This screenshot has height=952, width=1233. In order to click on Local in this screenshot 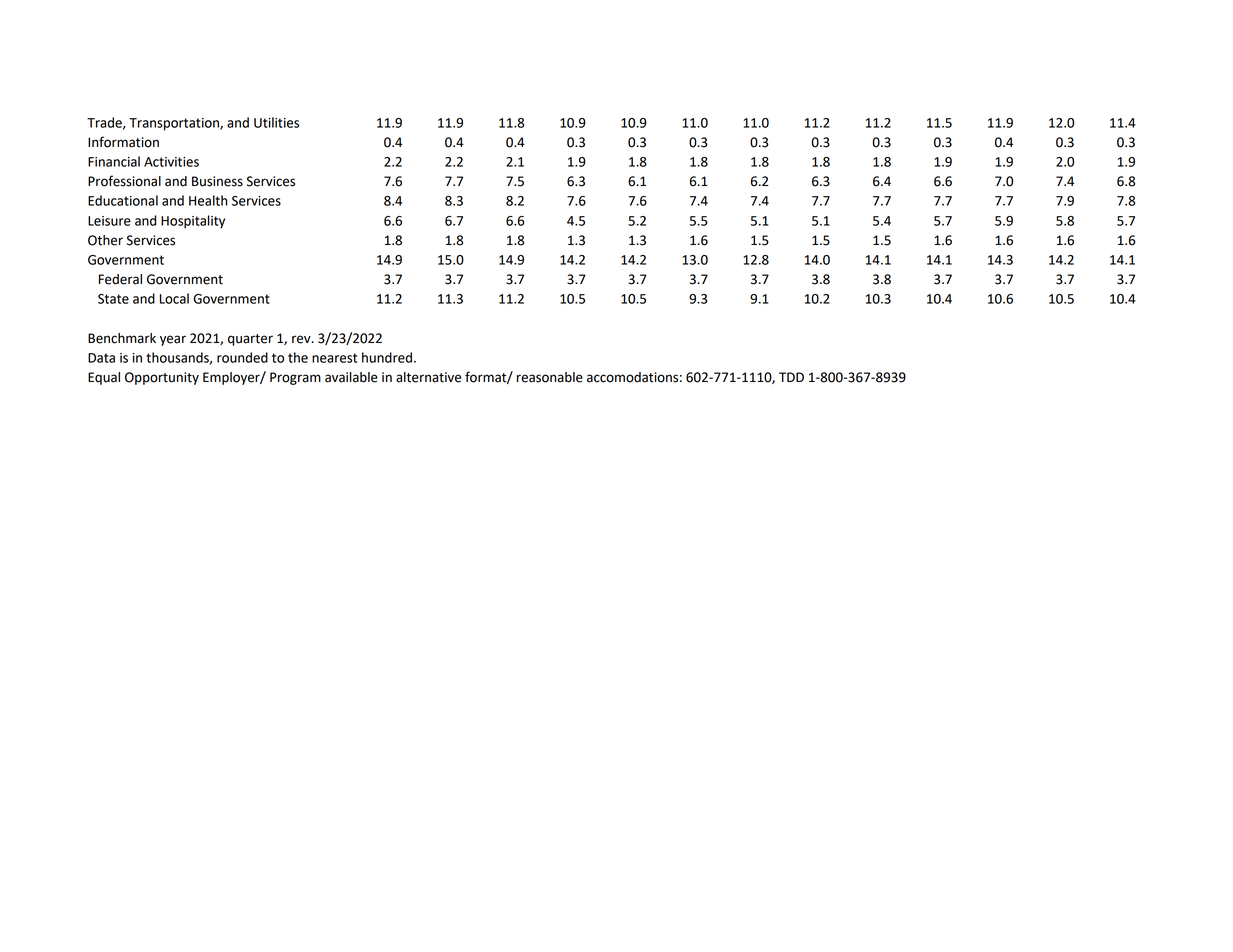, I will do `click(174, 298)`.
